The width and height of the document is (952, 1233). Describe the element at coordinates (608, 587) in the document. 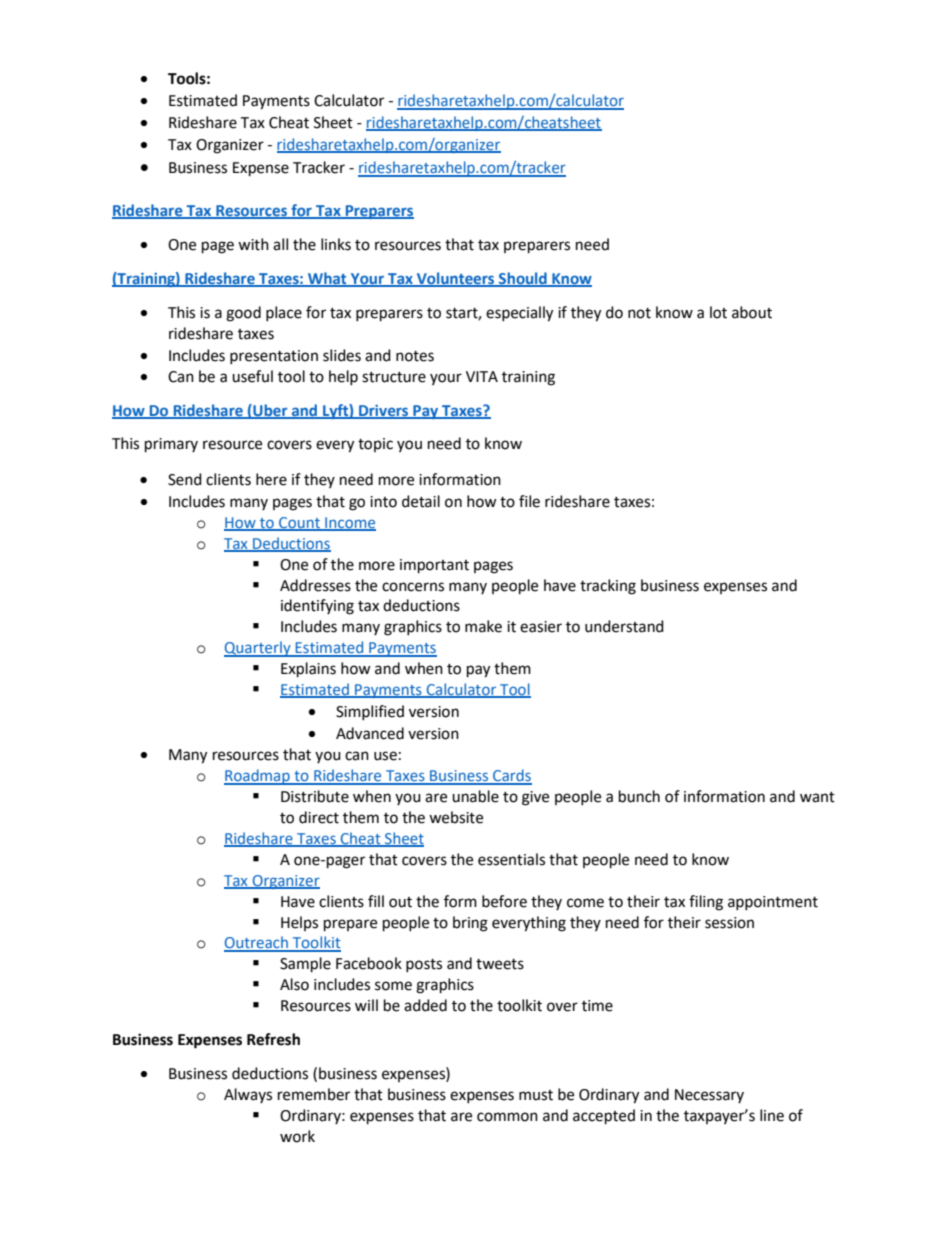

I see `tracking` at that location.
